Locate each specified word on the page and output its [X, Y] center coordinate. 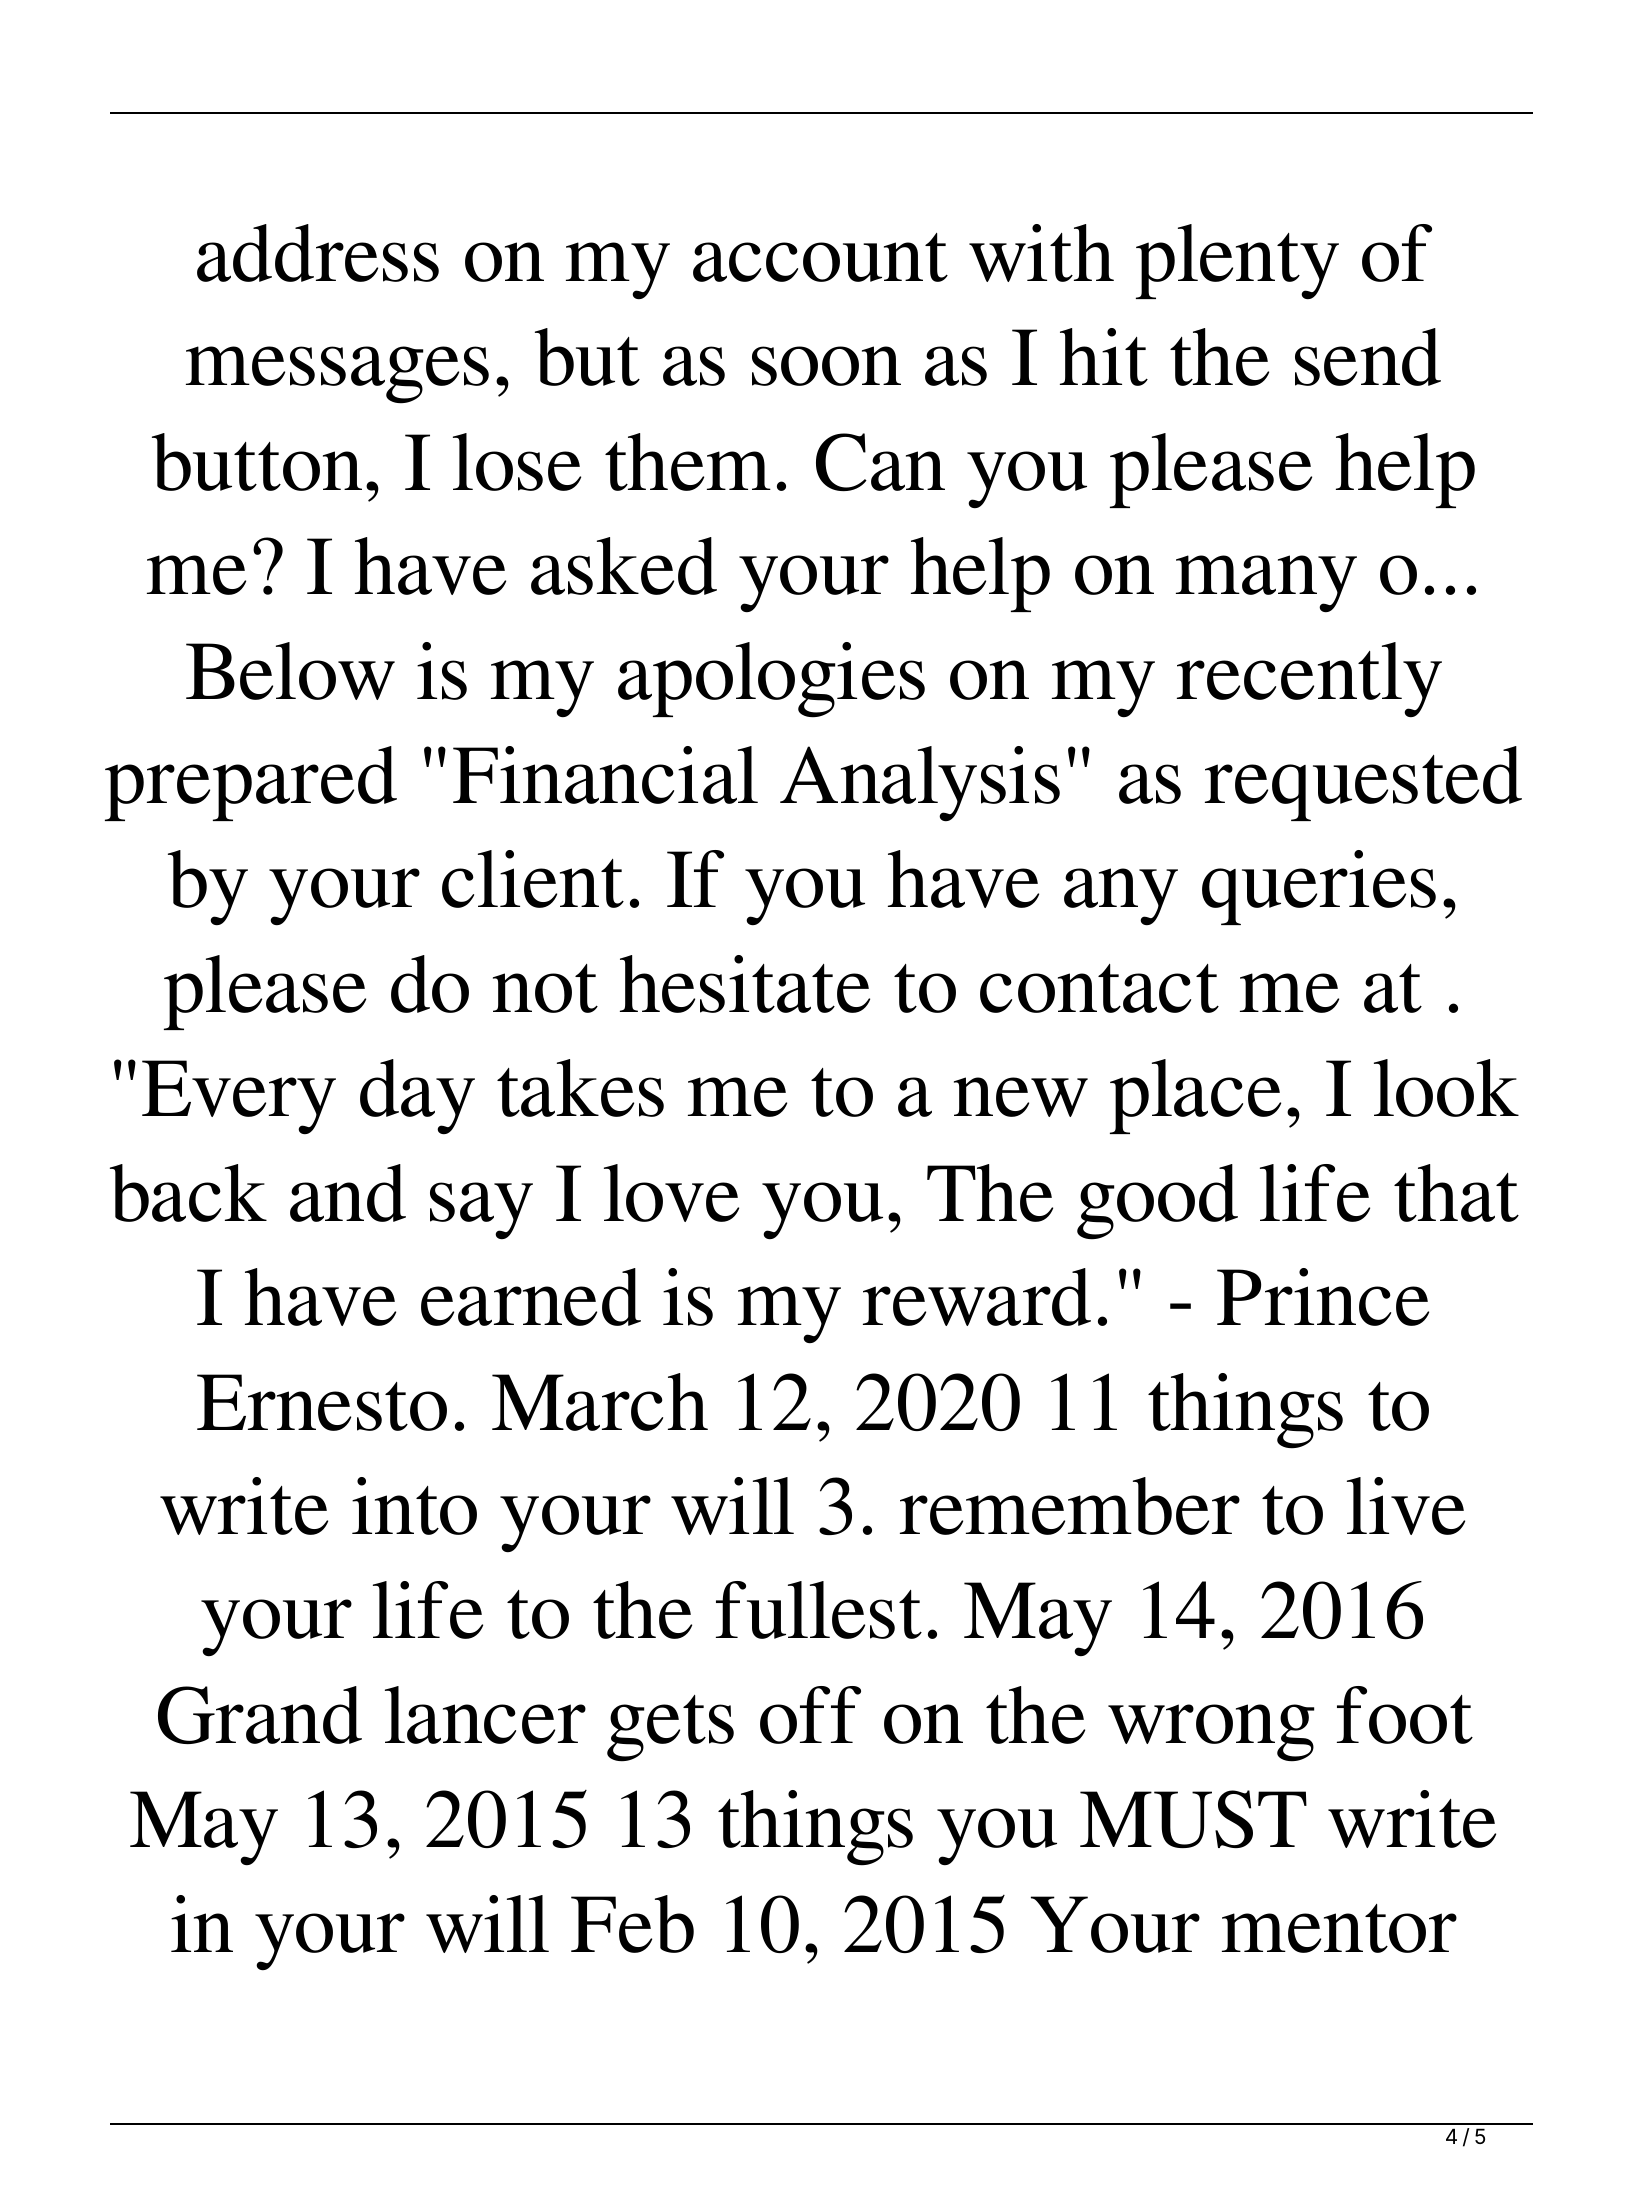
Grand [260, 1715]
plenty [1237, 261]
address [318, 253]
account [820, 257]
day [417, 1096]
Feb [632, 1924]
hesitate [745, 984]
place [1195, 1096]
